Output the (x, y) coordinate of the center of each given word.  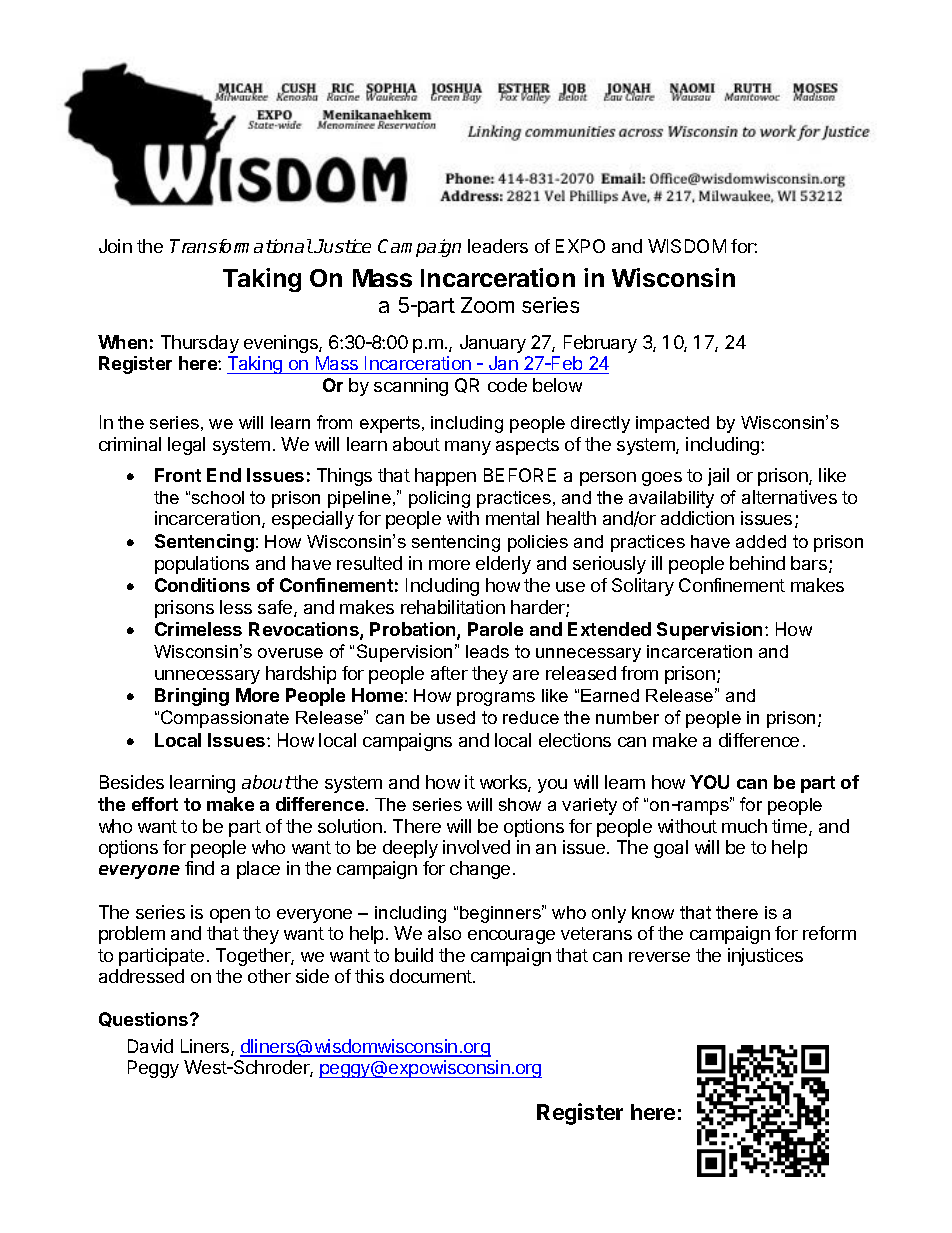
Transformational (241, 246)
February (600, 344)
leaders (498, 246)
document (432, 976)
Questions (145, 1019)
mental (512, 518)
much (744, 826)
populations (202, 565)
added (761, 541)
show (520, 804)
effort (155, 804)
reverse (659, 957)
